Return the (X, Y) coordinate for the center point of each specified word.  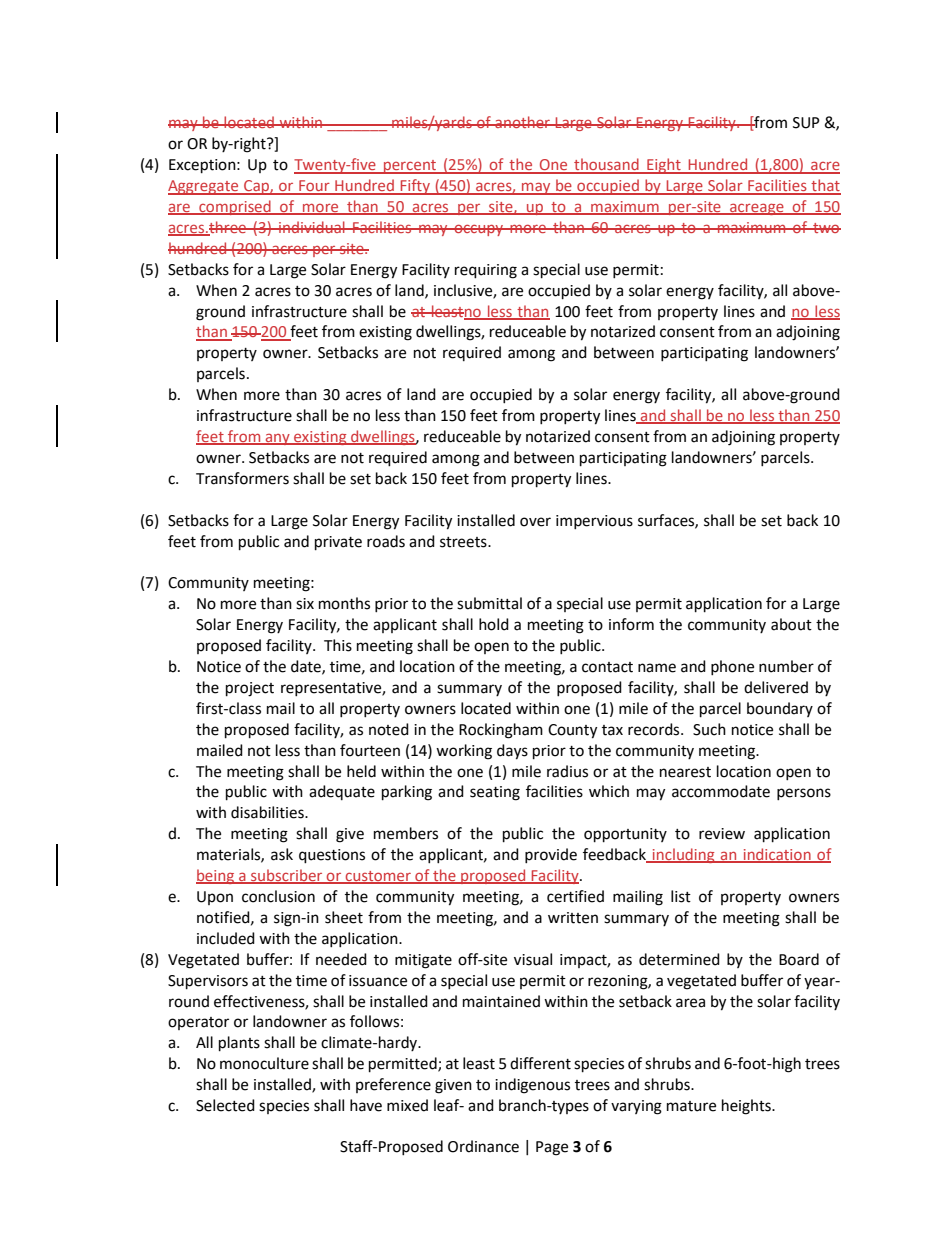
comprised (235, 207)
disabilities (268, 812)
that (825, 186)
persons (804, 794)
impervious (594, 522)
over (535, 522)
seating (495, 793)
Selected (225, 1105)
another (522, 122)
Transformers (242, 478)
